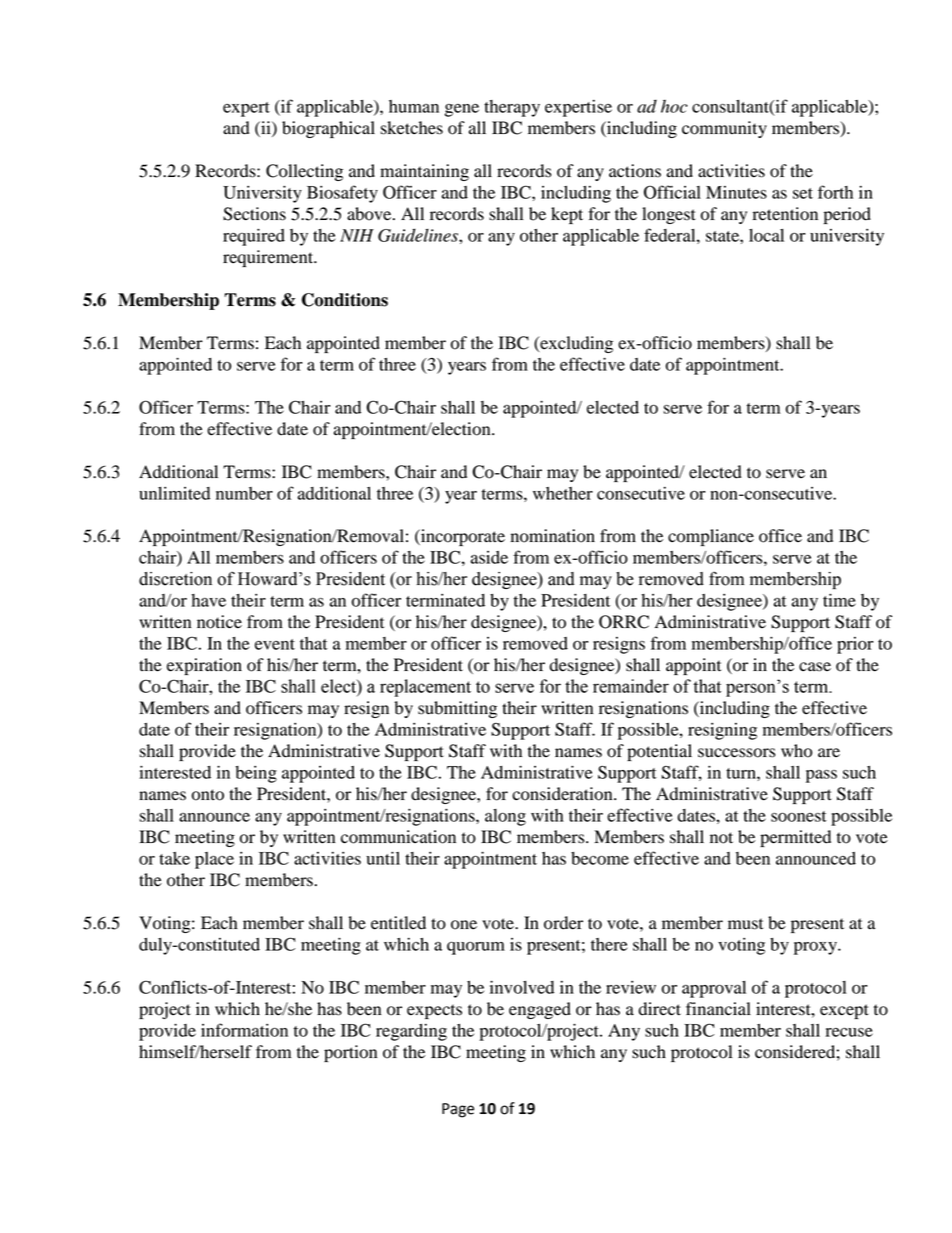 The height and width of the screenshot is (1233, 952). I want to click on notice, so click(219, 622).
